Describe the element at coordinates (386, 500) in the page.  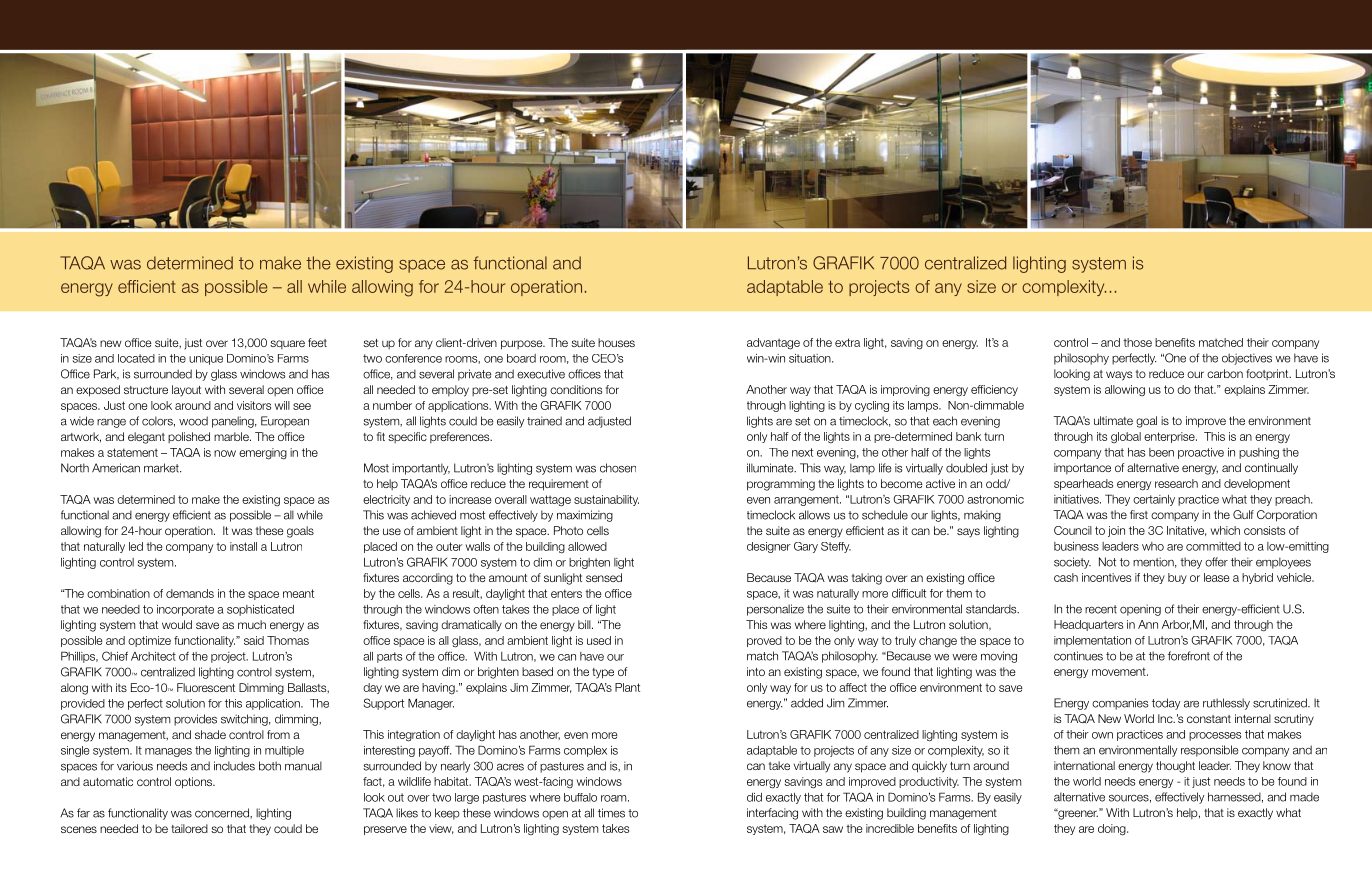
I see `electricity` at that location.
